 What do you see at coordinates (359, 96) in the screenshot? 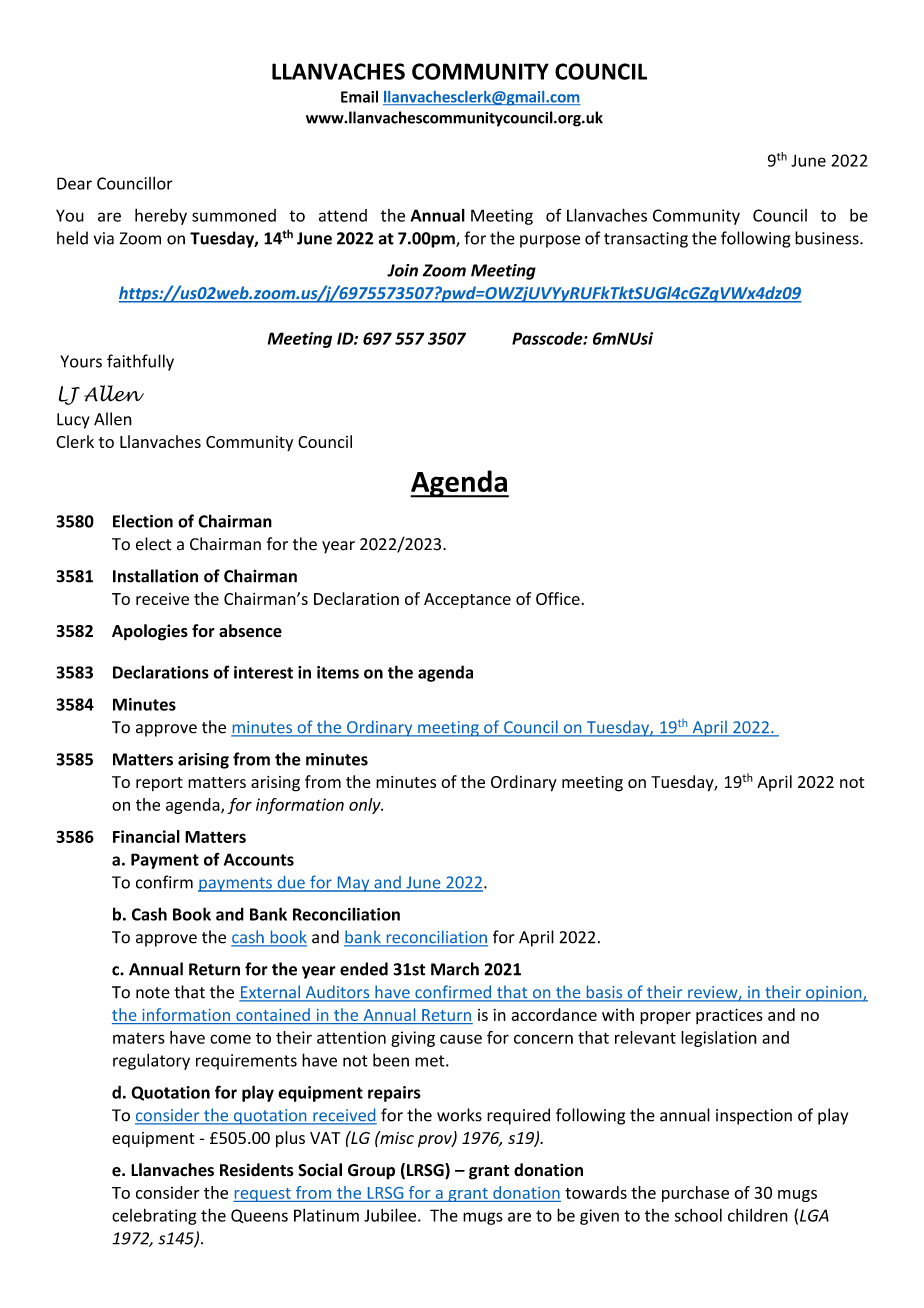
I see `Email` at bounding box center [359, 96].
